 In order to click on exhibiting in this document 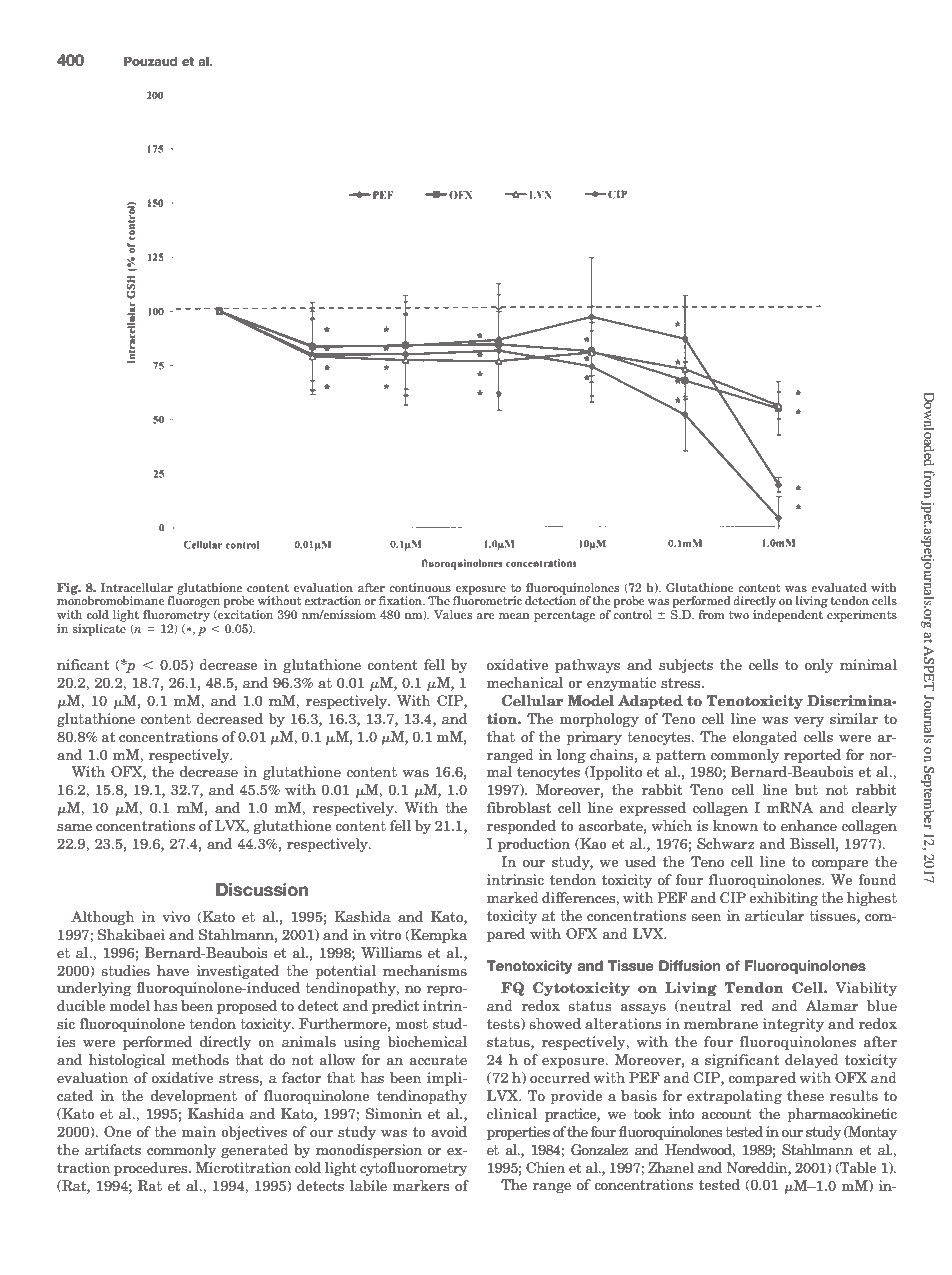, I will do `click(783, 899)`.
